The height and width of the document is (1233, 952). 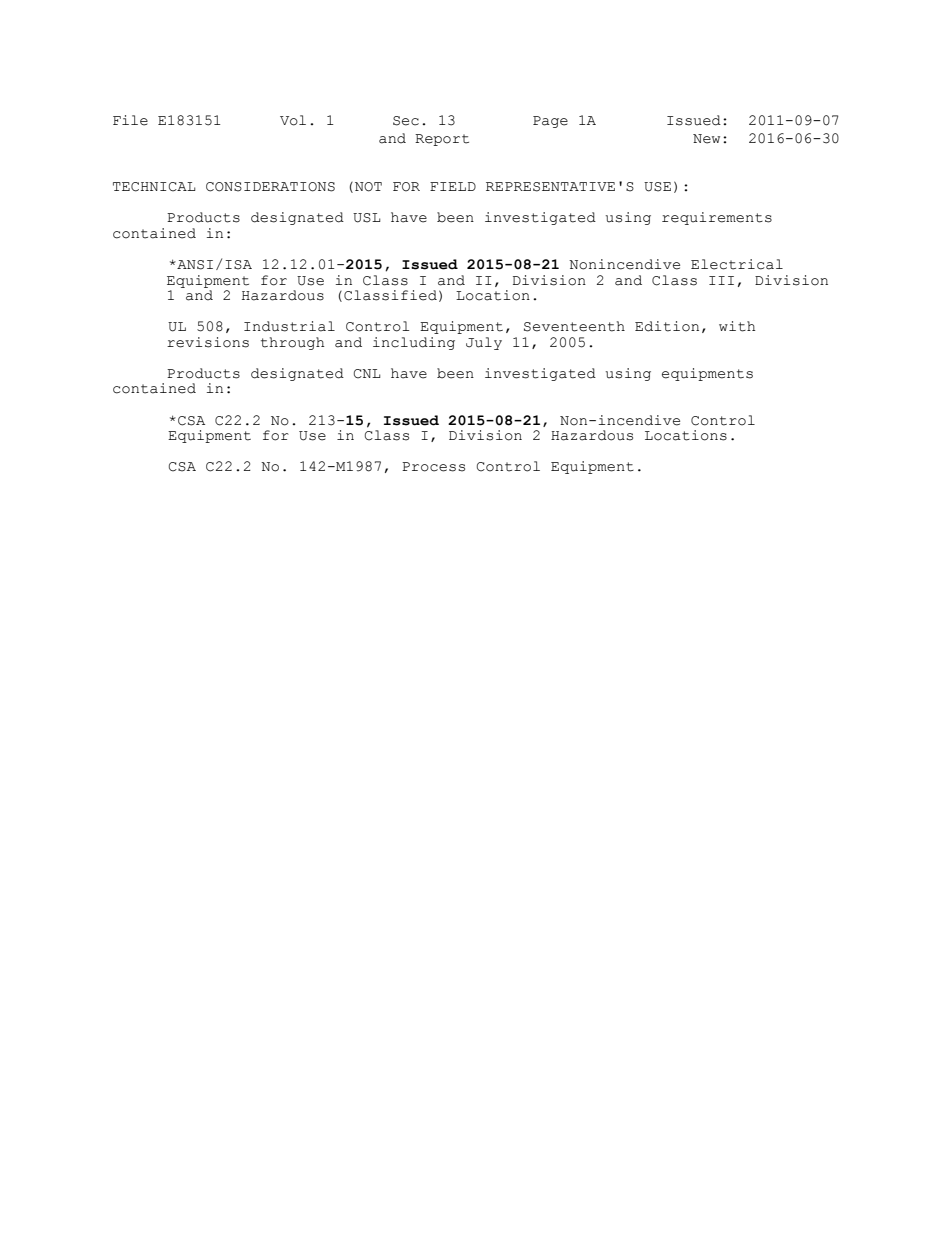 What do you see at coordinates (208, 342) in the document?
I see `revisions` at bounding box center [208, 342].
